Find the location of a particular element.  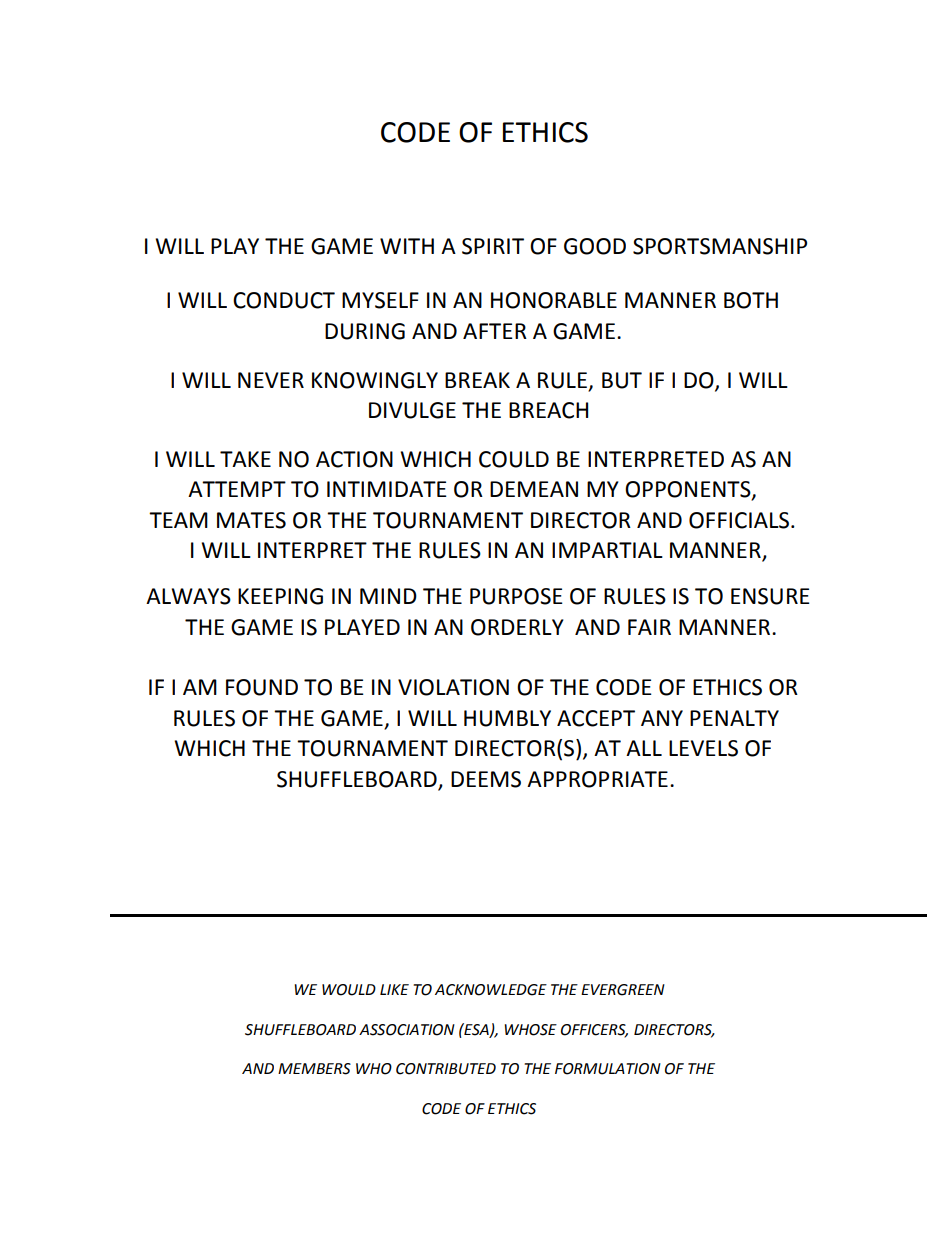

CONDUCT is located at coordinates (284, 300).
